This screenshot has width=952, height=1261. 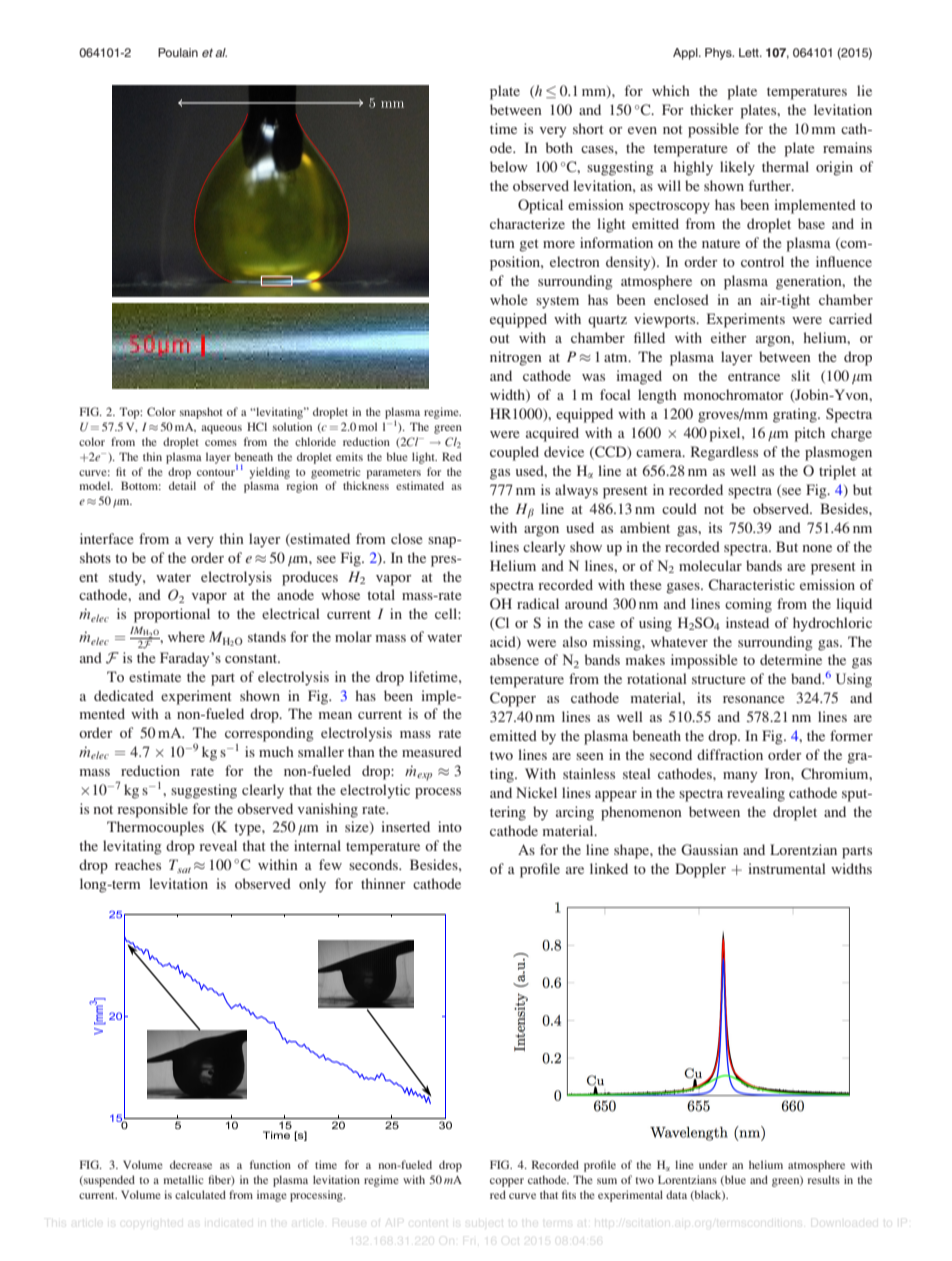 What do you see at coordinates (191, 1164) in the screenshot?
I see `decrease` at bounding box center [191, 1164].
